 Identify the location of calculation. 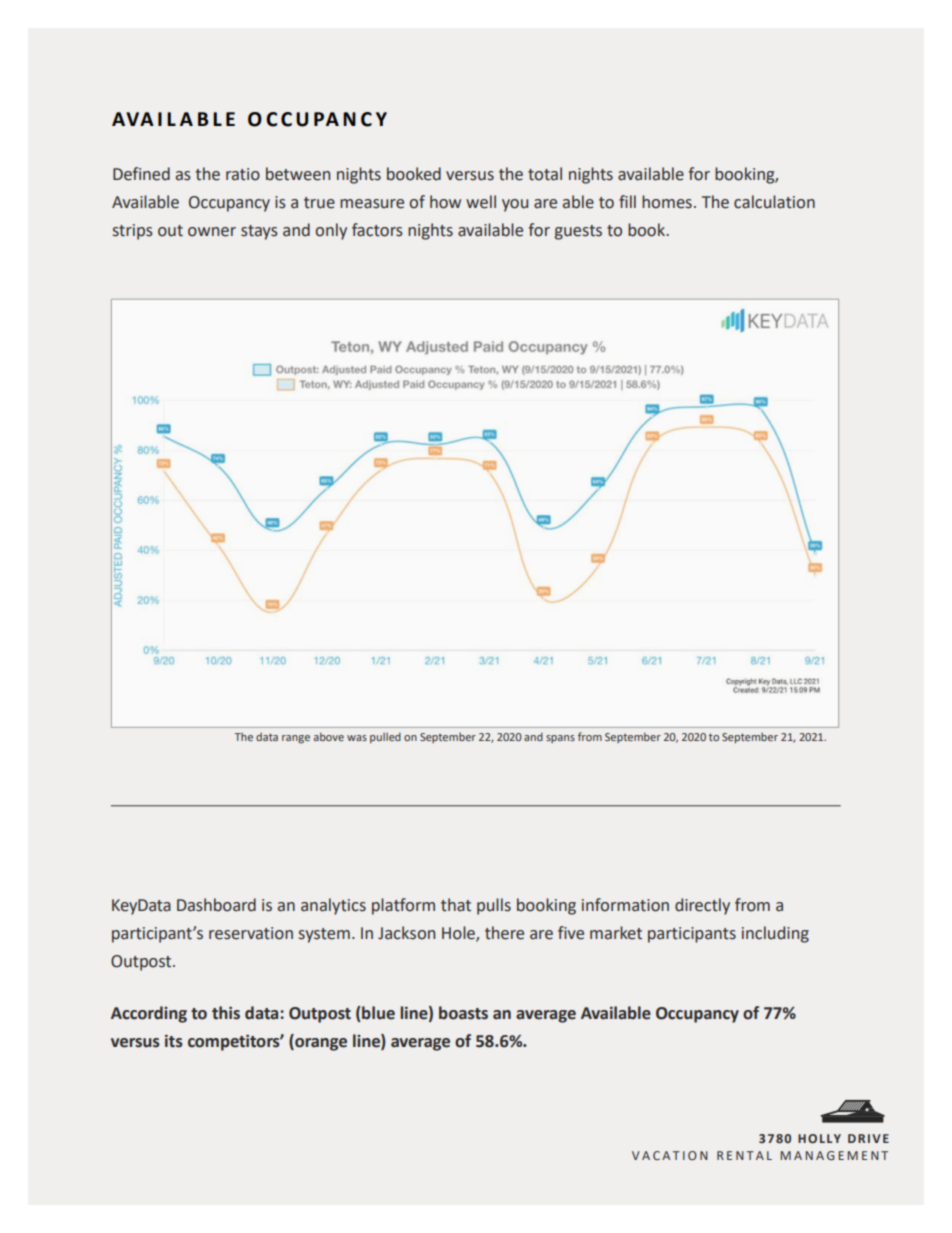
(774, 202).
